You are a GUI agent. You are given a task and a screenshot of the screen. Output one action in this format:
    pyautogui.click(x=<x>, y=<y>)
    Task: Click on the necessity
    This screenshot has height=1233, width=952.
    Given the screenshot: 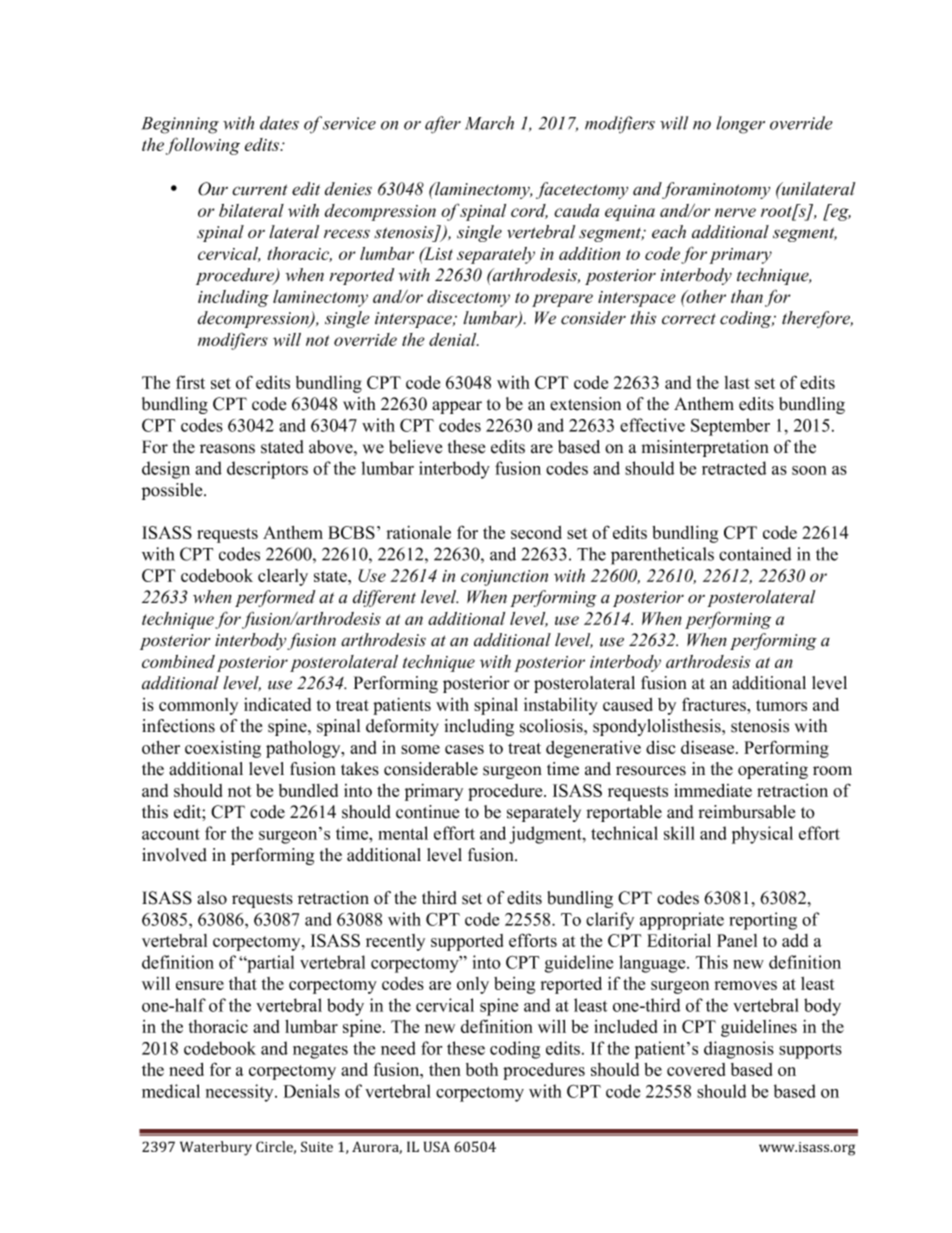 What is the action you would take?
    pyautogui.click(x=241, y=1093)
